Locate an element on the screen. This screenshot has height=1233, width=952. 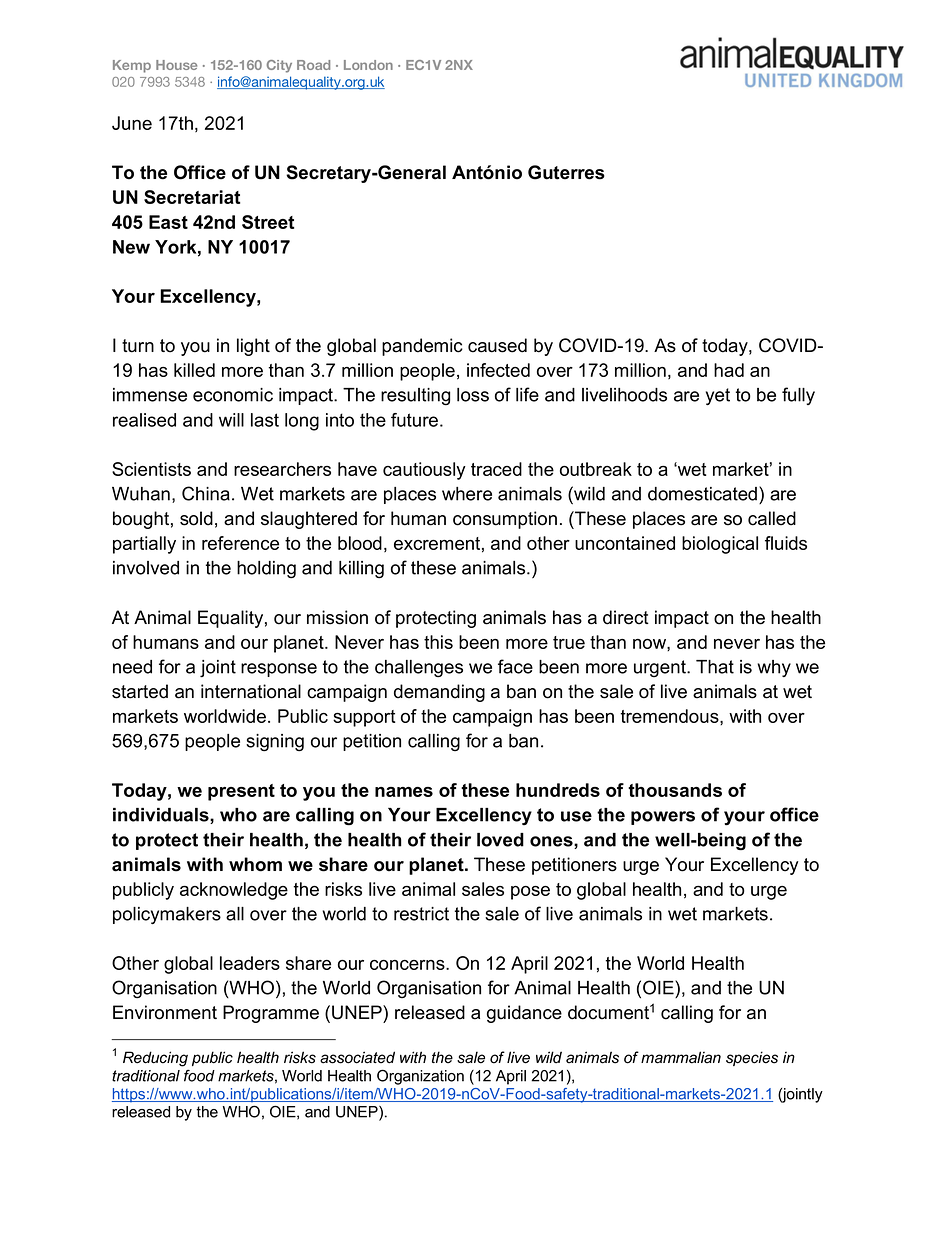
biological is located at coordinates (720, 545).
